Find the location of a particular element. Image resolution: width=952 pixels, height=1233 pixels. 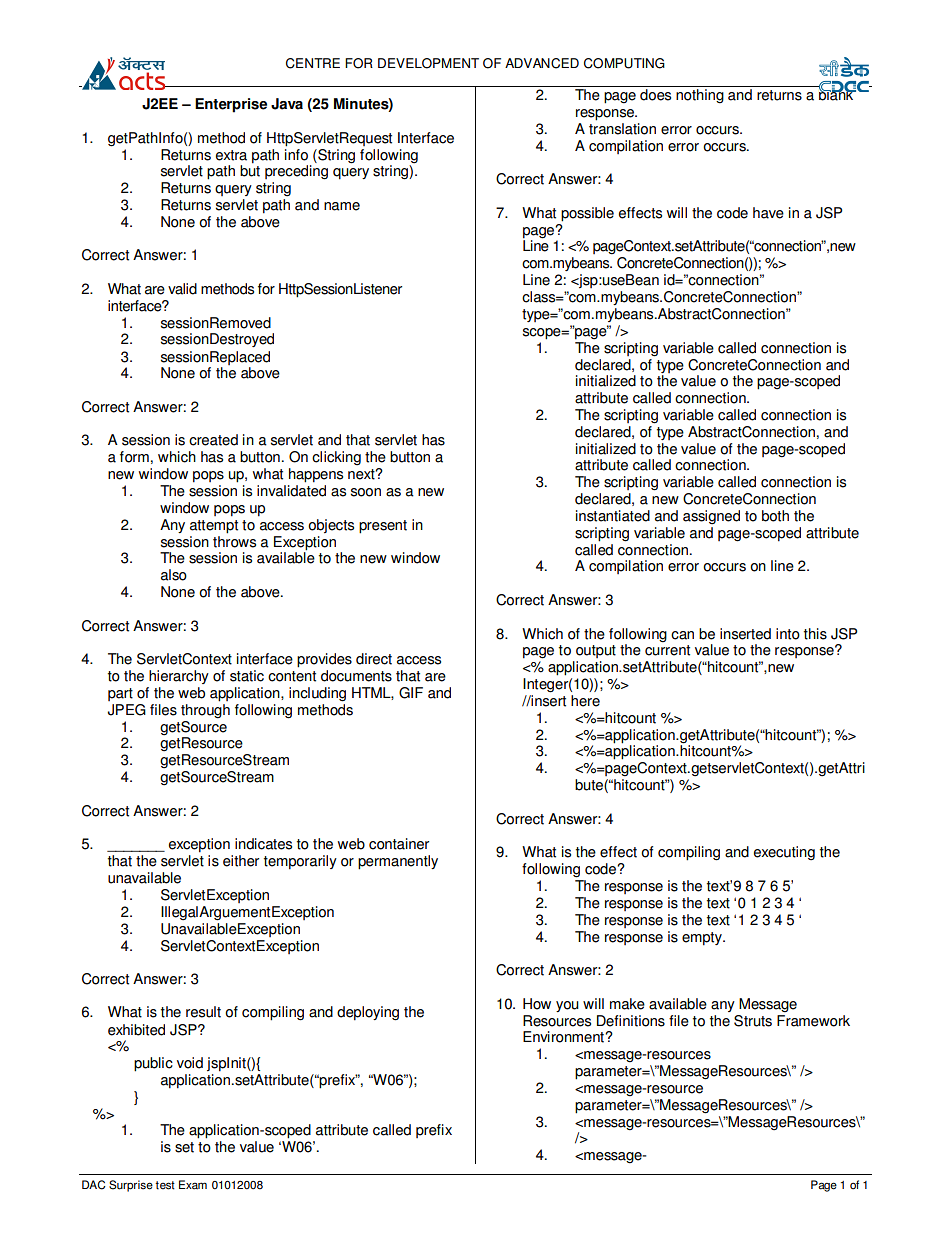

Enterprise is located at coordinates (231, 105).
